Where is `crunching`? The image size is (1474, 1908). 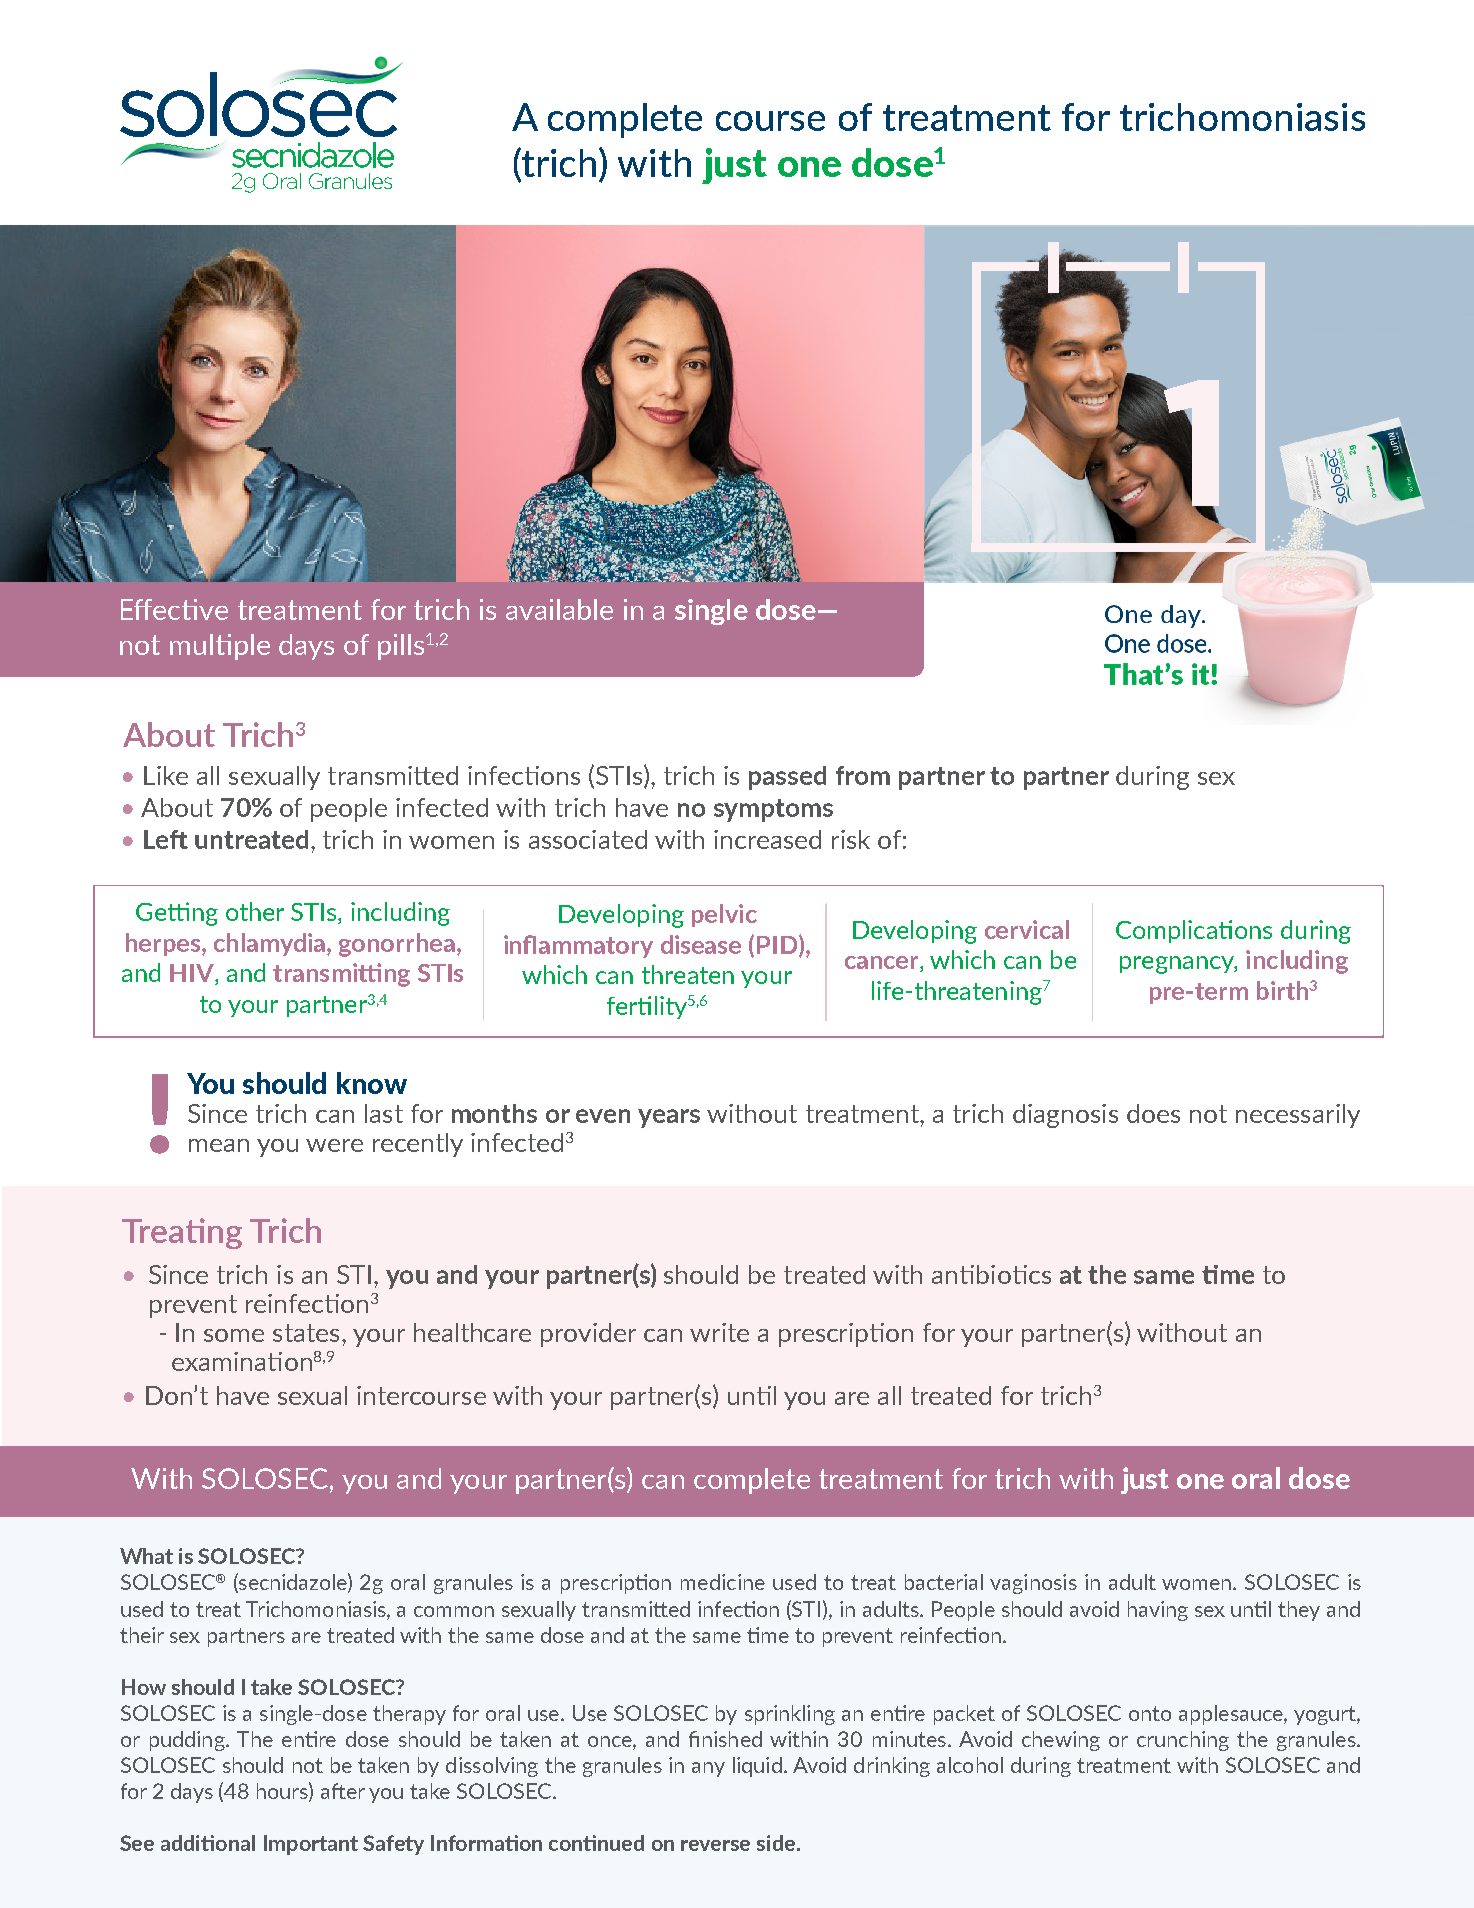 crunching is located at coordinates (1183, 1741).
